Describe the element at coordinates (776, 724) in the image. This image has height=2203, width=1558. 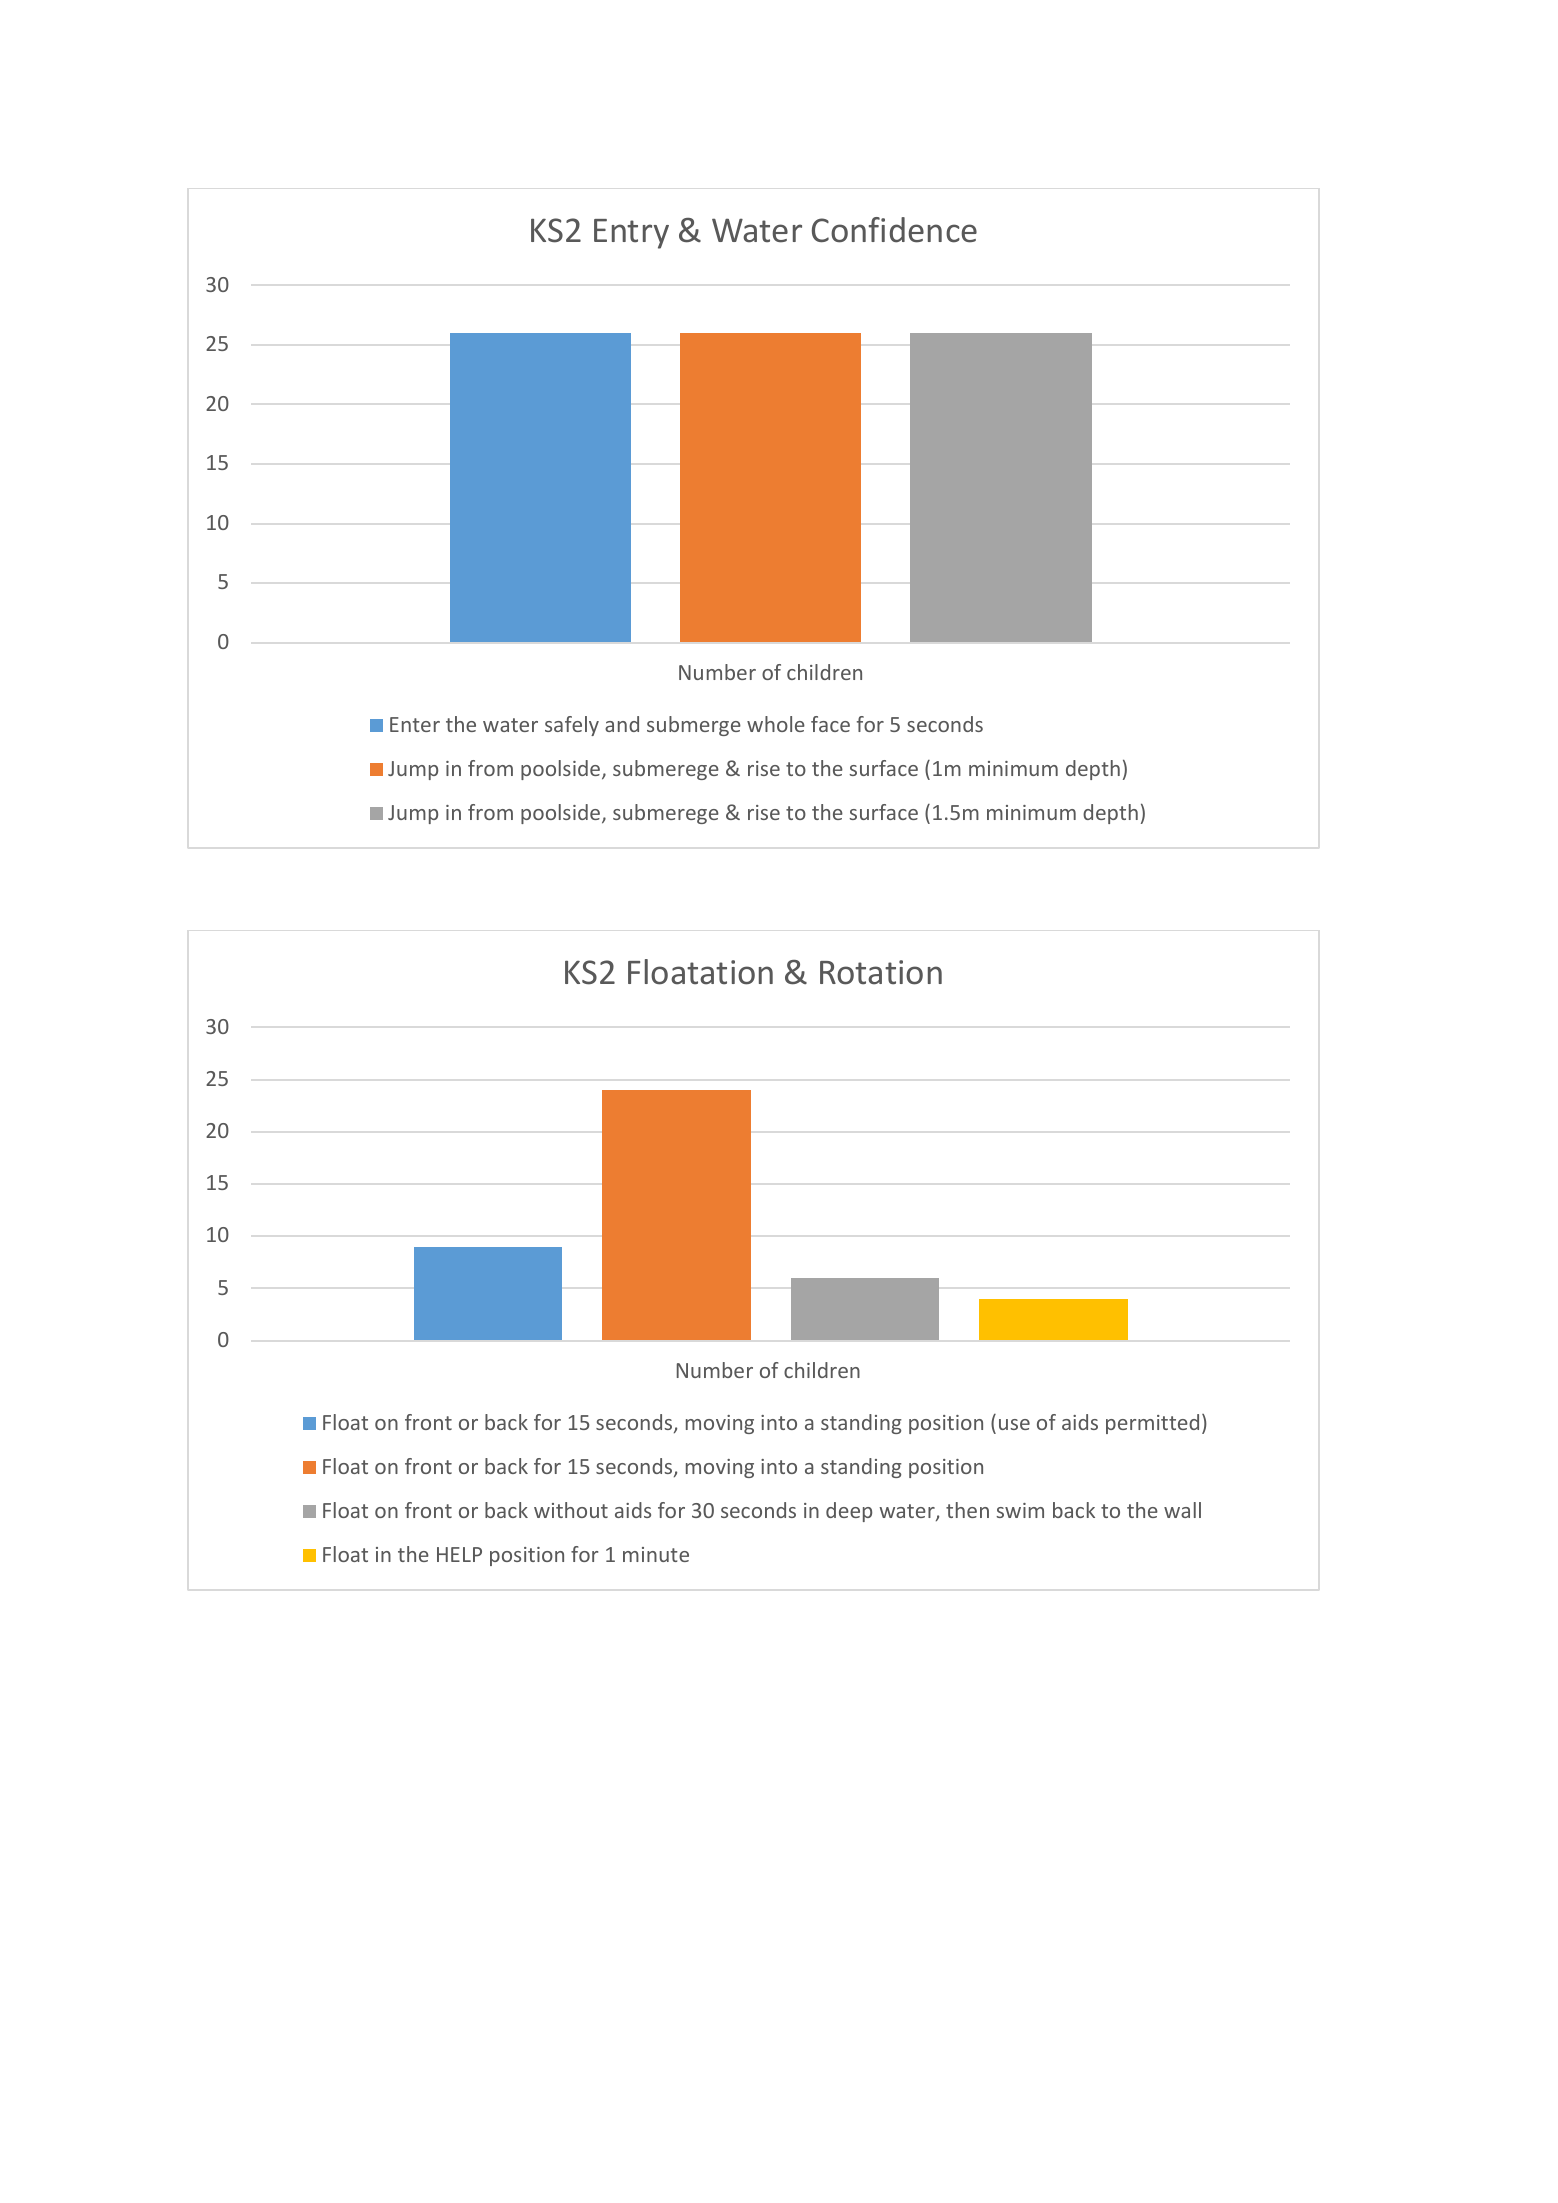
I see `whole` at that location.
